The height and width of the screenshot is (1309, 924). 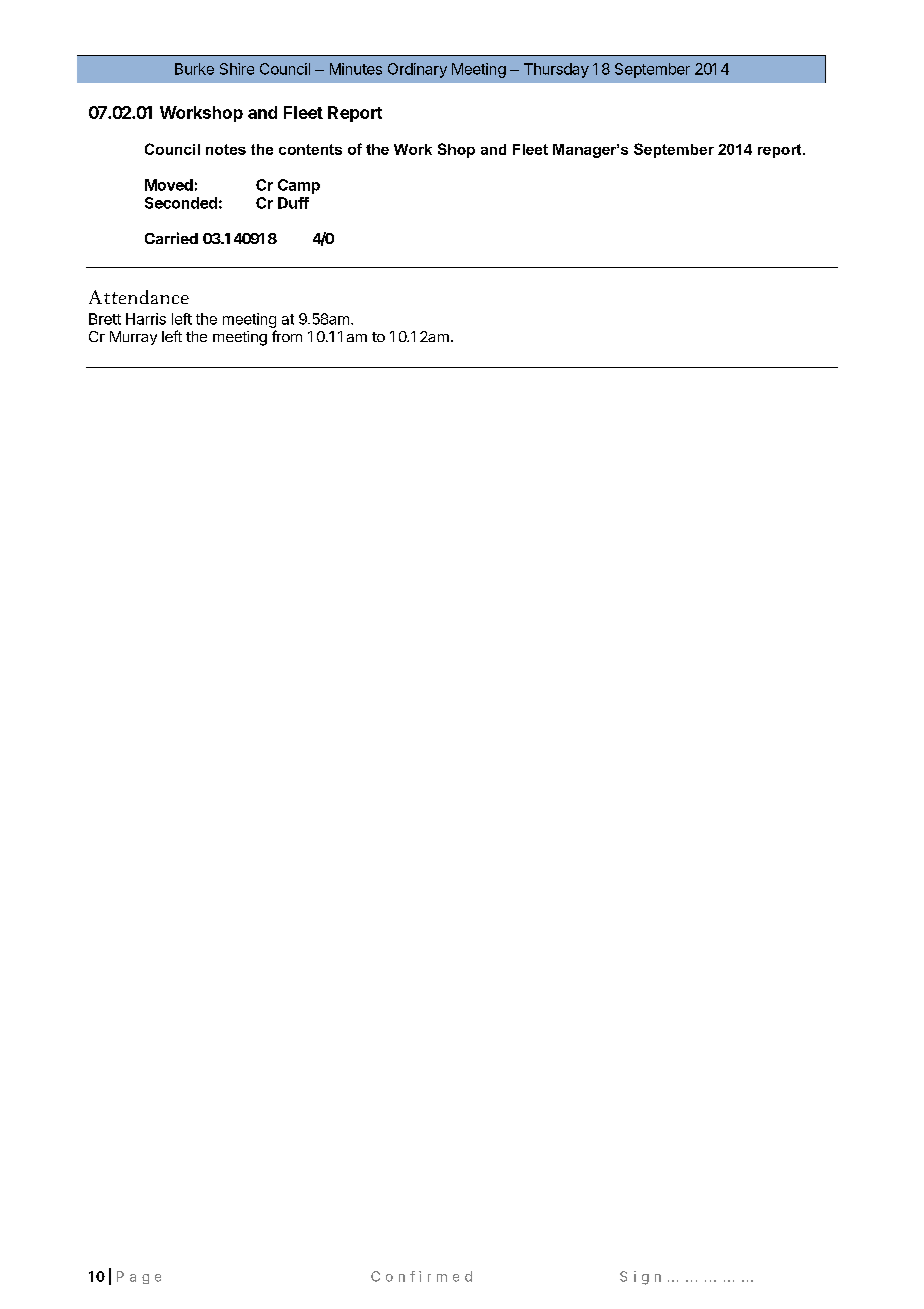 What do you see at coordinates (171, 238) in the screenshot?
I see `Carried` at bounding box center [171, 238].
